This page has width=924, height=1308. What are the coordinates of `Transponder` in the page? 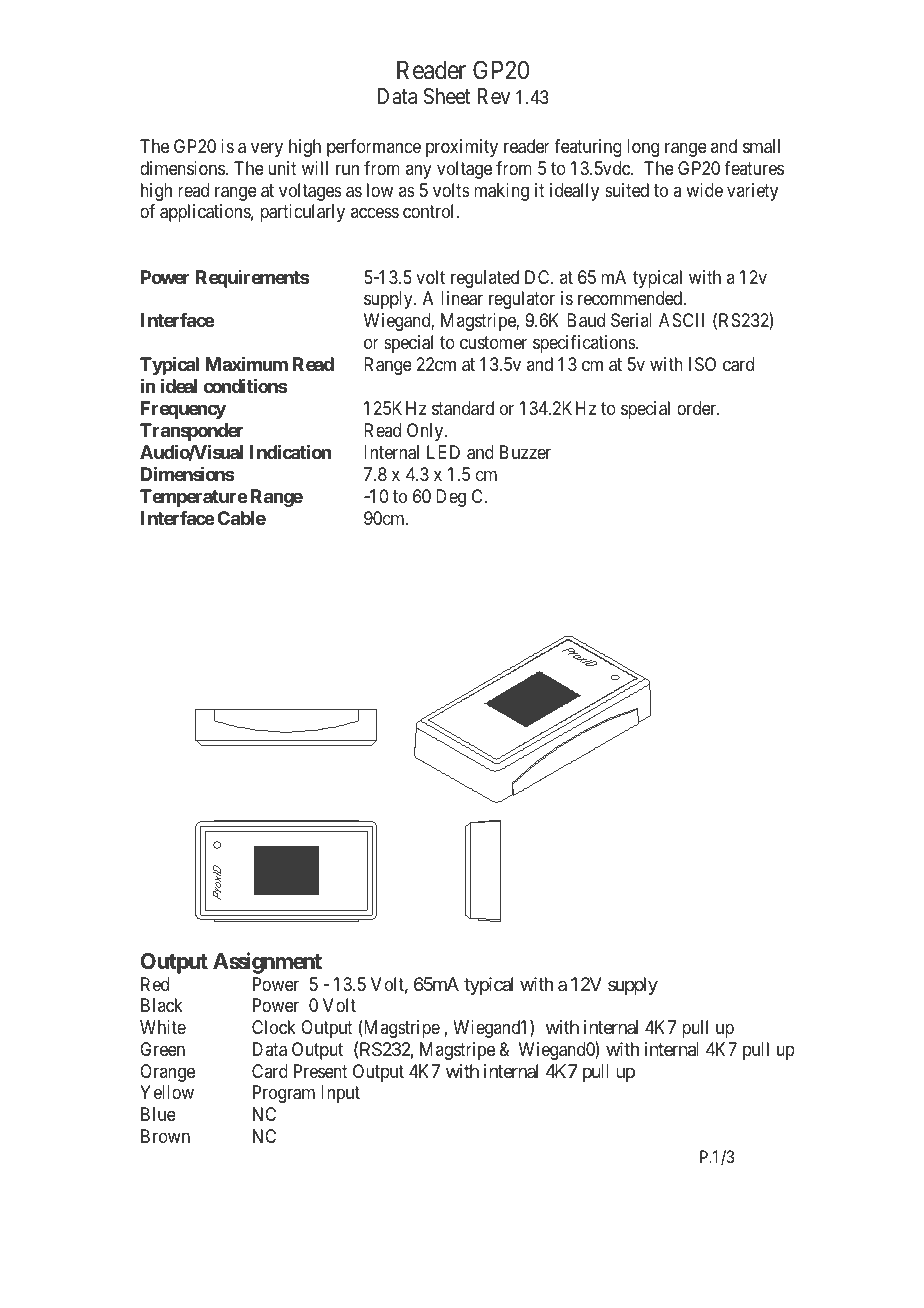 It's located at (191, 432).
